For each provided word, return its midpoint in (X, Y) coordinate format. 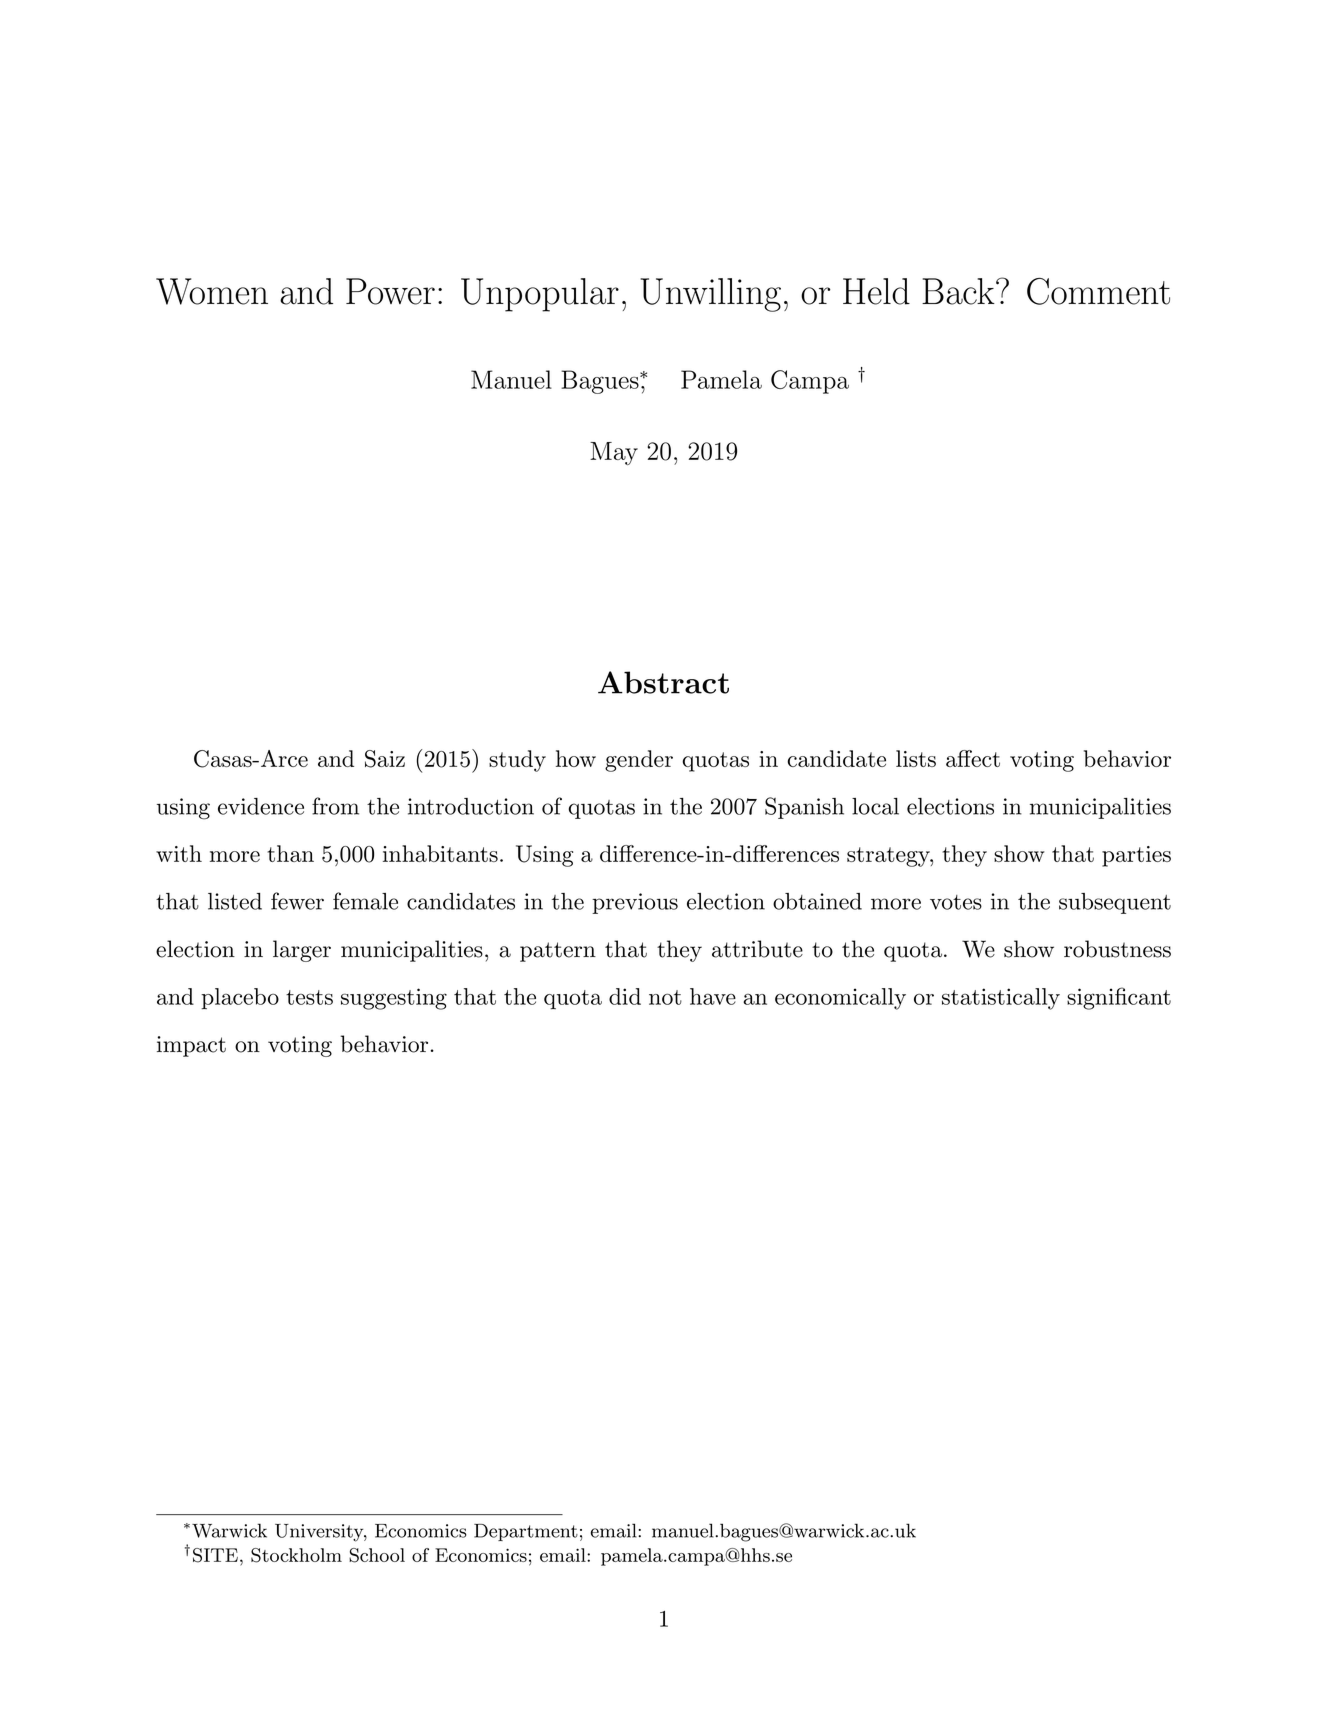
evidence (261, 806)
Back (958, 291)
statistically (1001, 999)
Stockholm (296, 1555)
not (665, 997)
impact (191, 1046)
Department (526, 1532)
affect (973, 758)
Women (212, 291)
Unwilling (710, 295)
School (377, 1555)
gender (639, 761)
